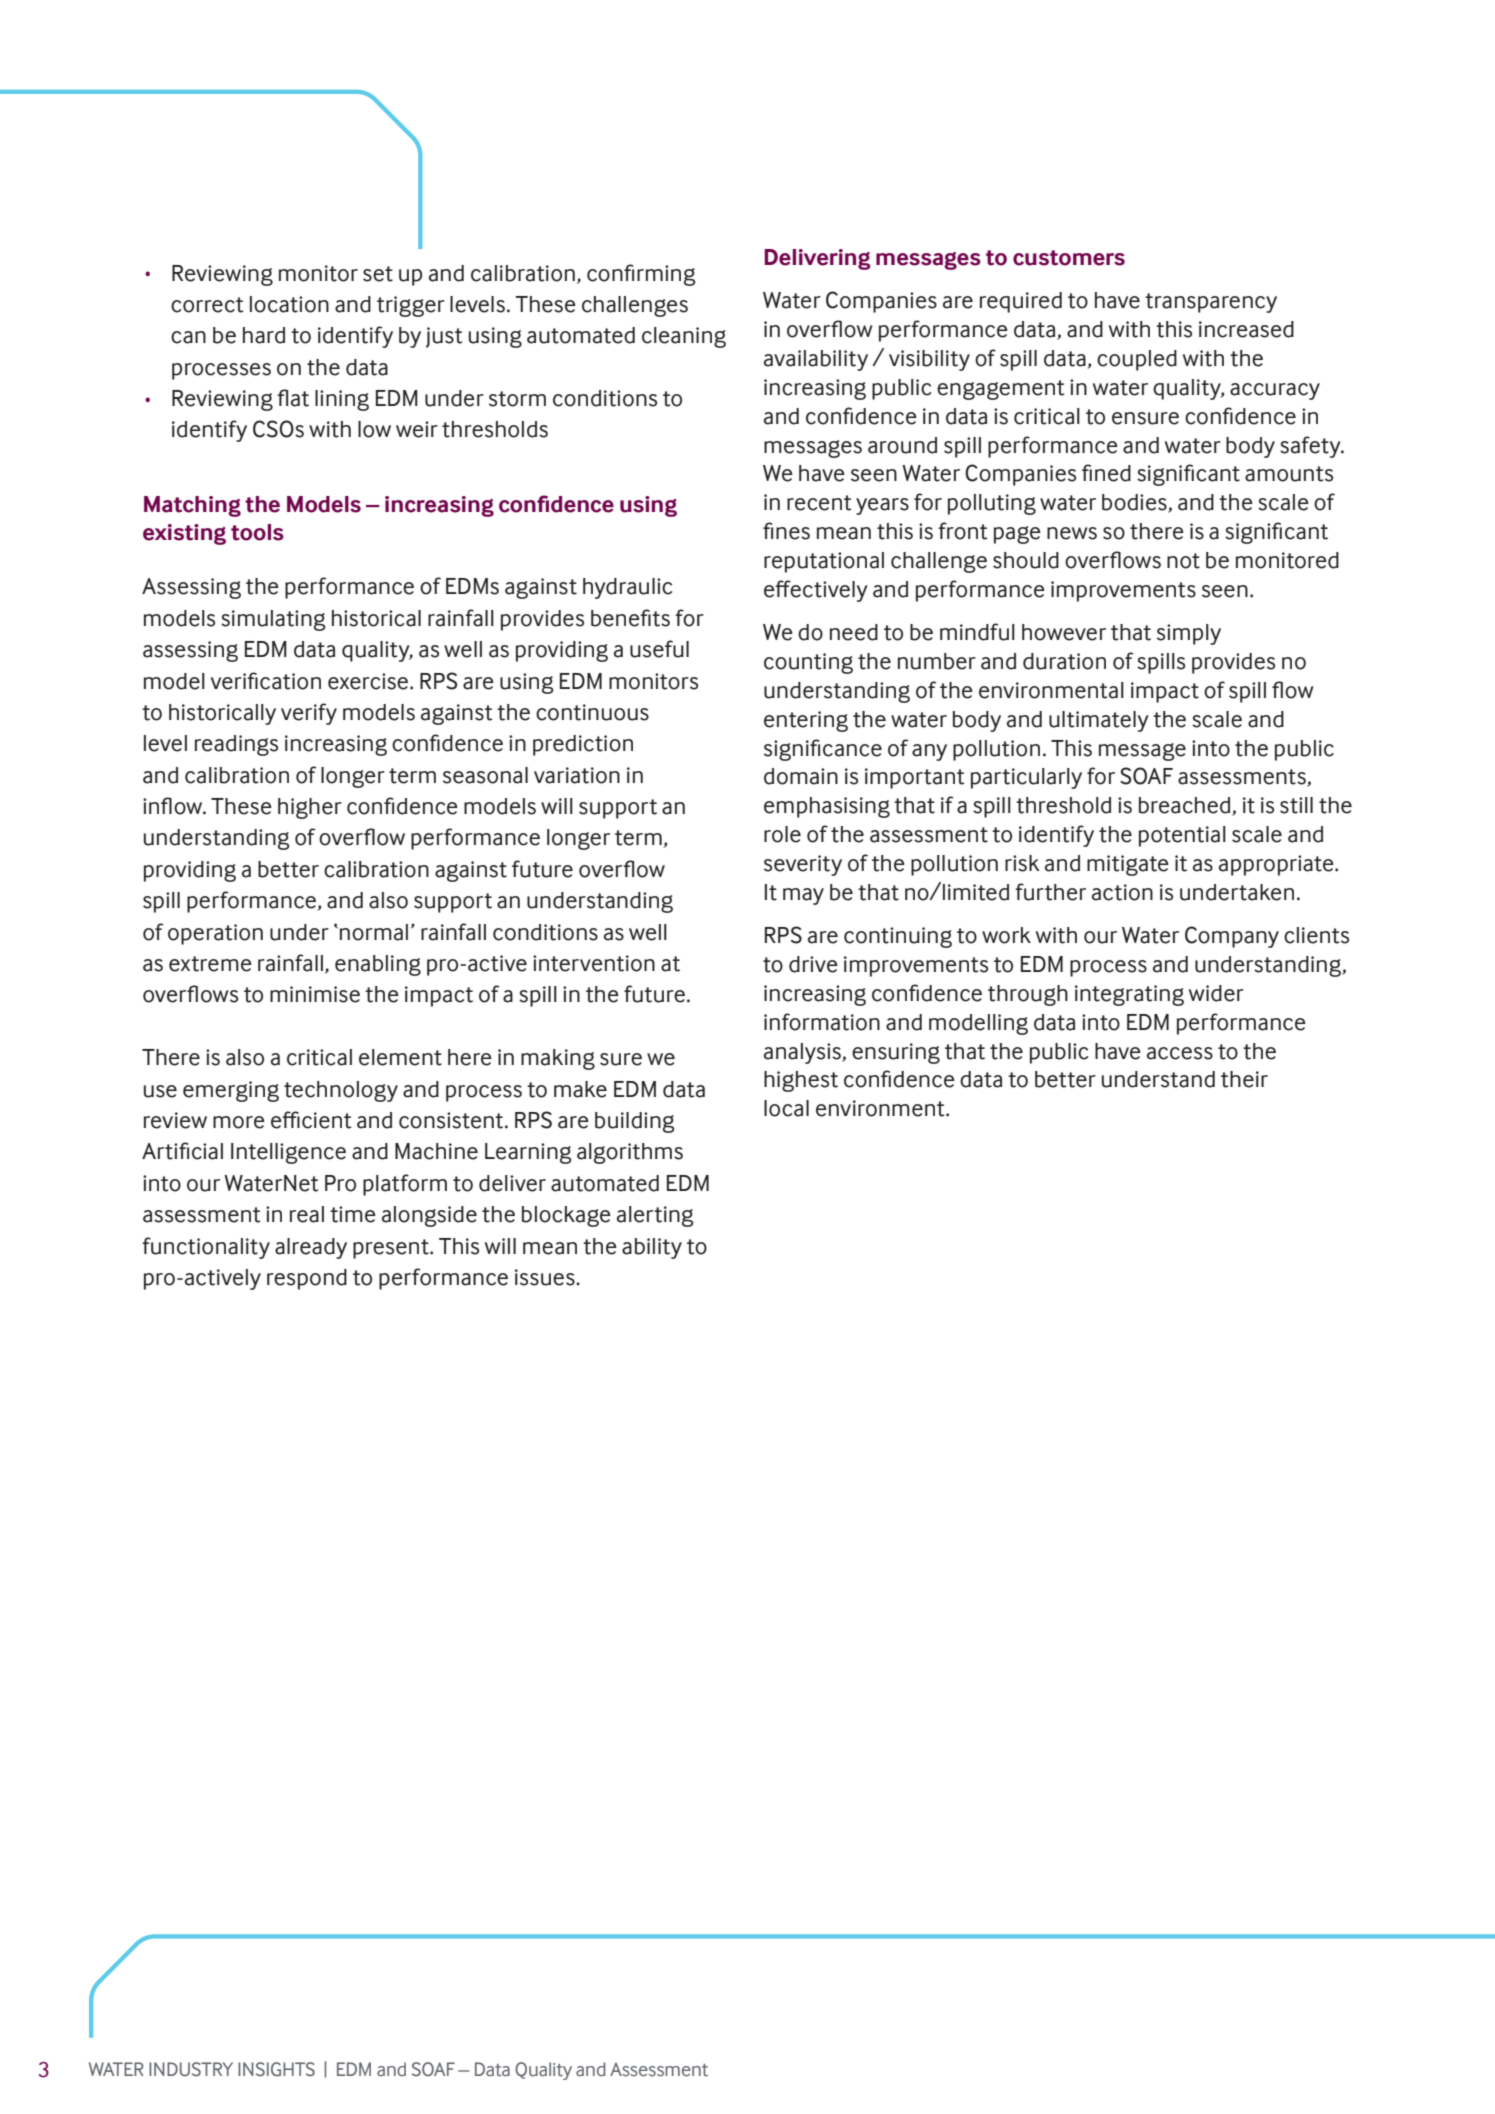 This image has width=1495, height=2114. Describe the element at coordinates (374, 932) in the image. I see `normal` at that location.
